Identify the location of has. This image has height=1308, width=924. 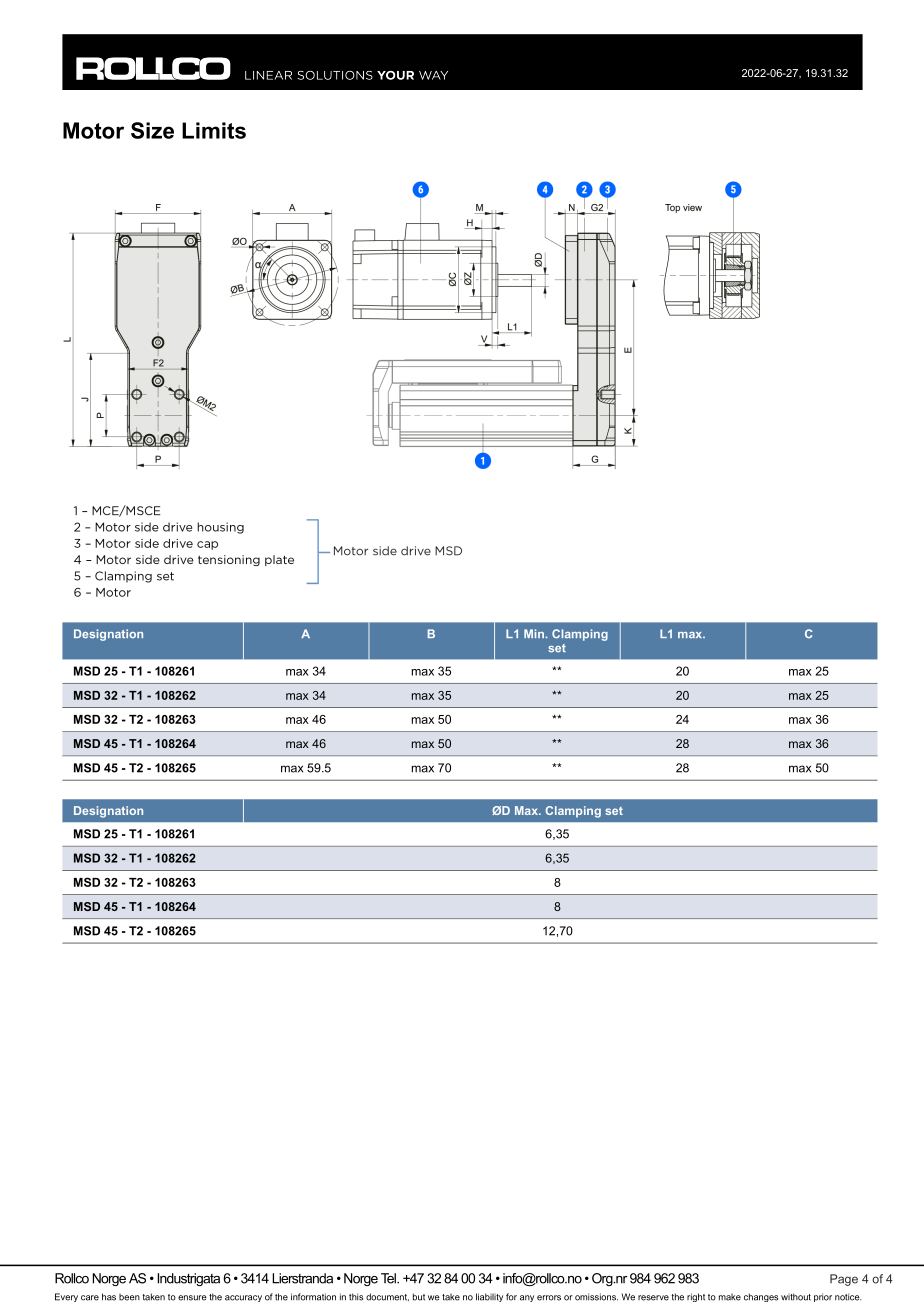
(109, 1297).
